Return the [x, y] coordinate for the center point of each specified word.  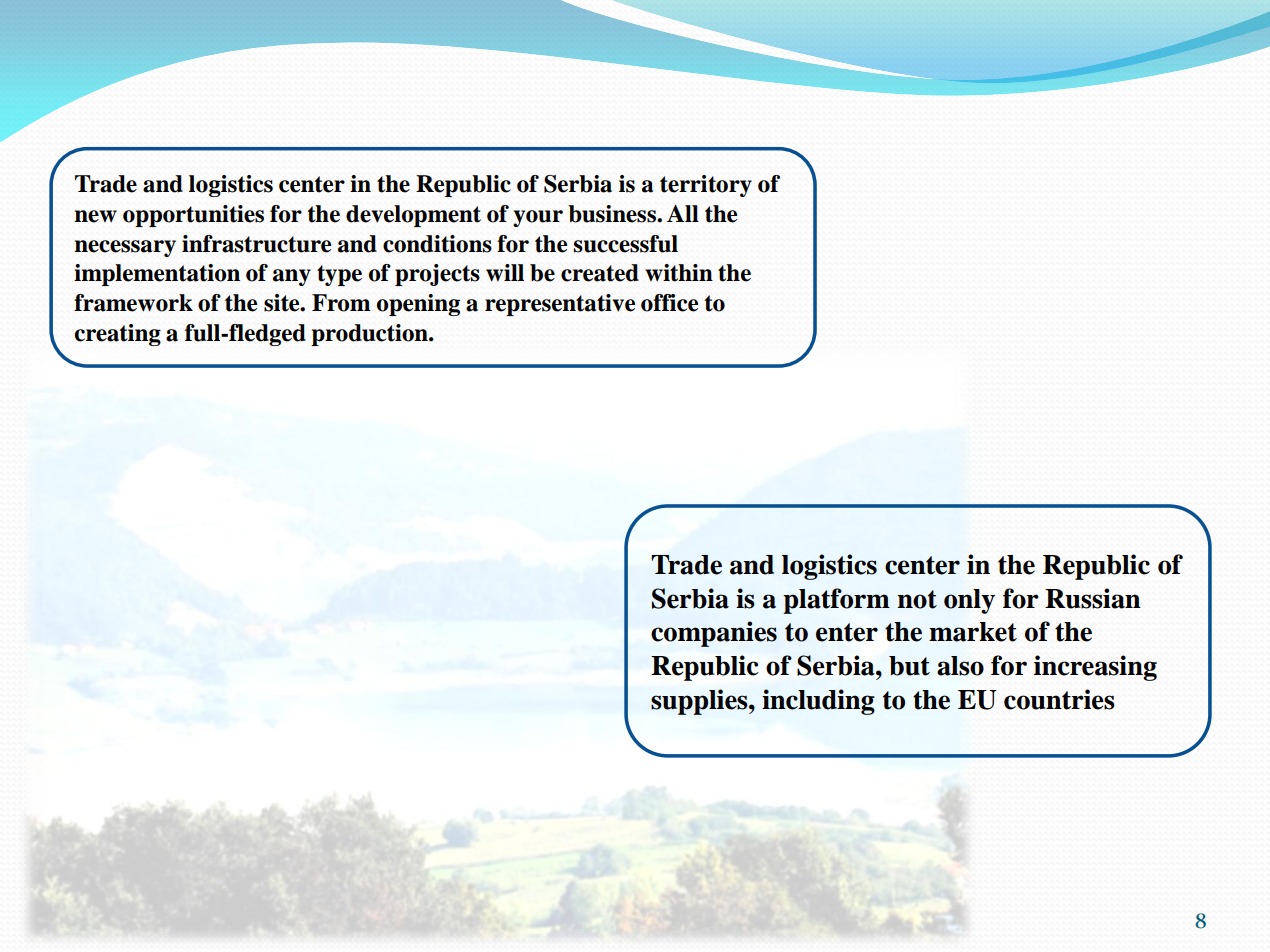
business [613, 214]
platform [836, 601]
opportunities [193, 216]
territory [706, 186]
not [917, 599]
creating [118, 335]
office [670, 303]
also [960, 666]
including [818, 702]
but [909, 666]
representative [560, 305]
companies [714, 634]
